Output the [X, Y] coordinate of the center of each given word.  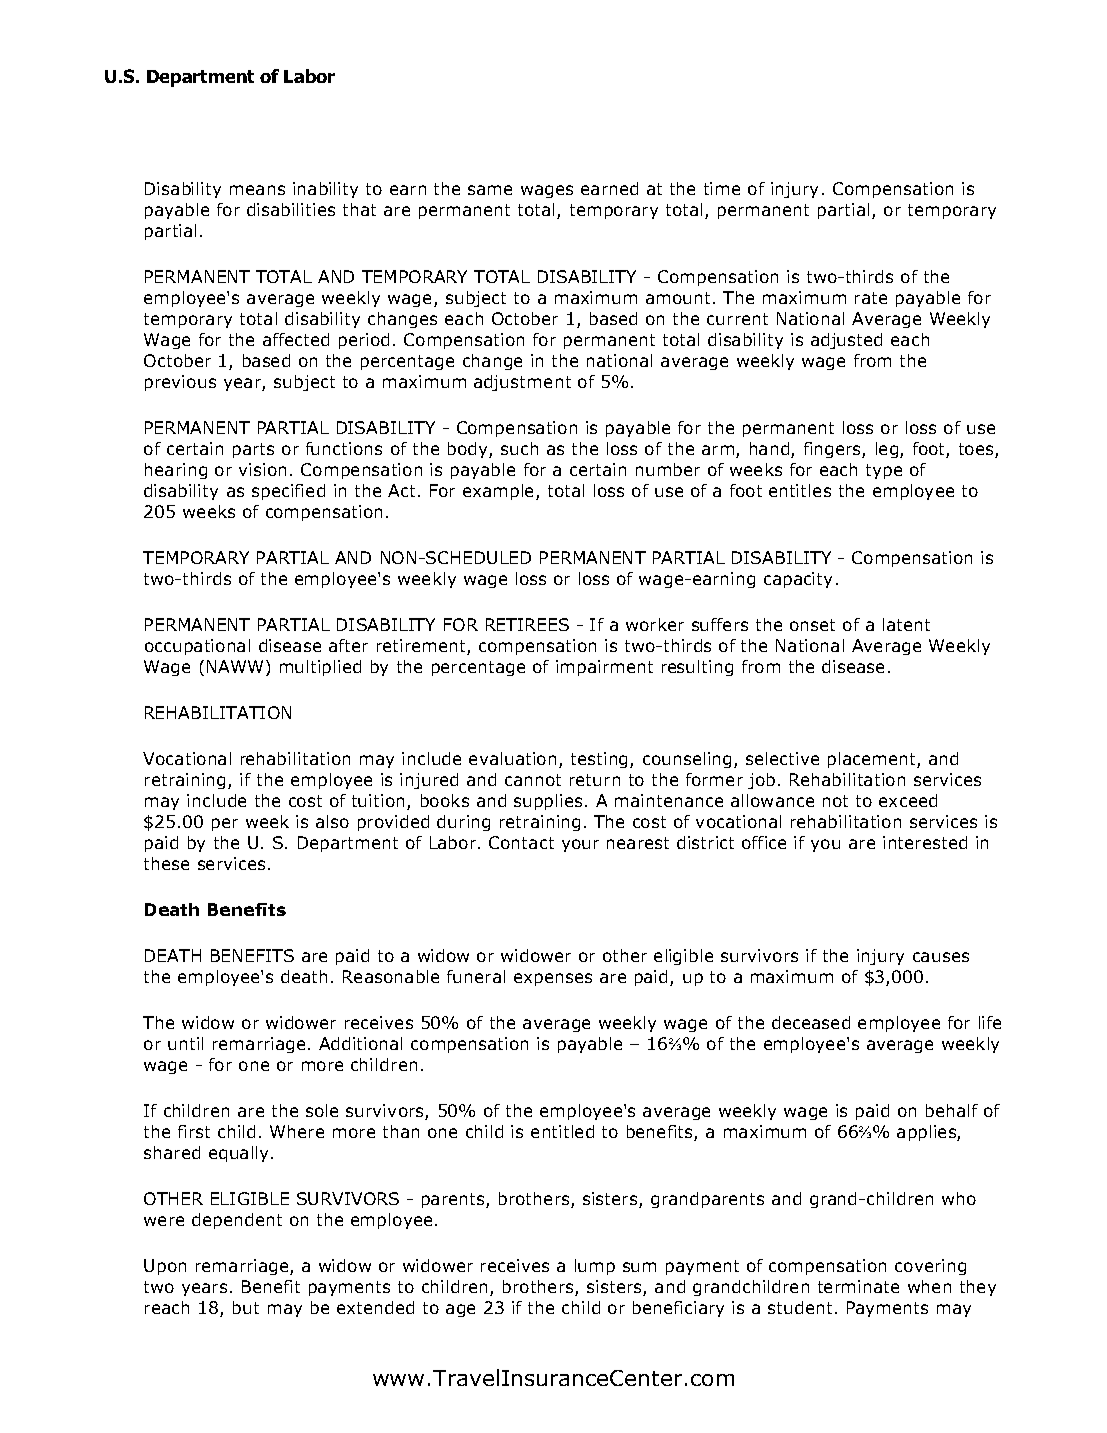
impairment [604, 668]
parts [253, 450]
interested [925, 842]
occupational [197, 647]
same [490, 190]
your [580, 845]
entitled [562, 1131]
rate [871, 298]
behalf [952, 1110]
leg [887, 450]
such [519, 448]
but [246, 1307]
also [332, 821]
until [185, 1043]
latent [906, 624]
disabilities [291, 209]
